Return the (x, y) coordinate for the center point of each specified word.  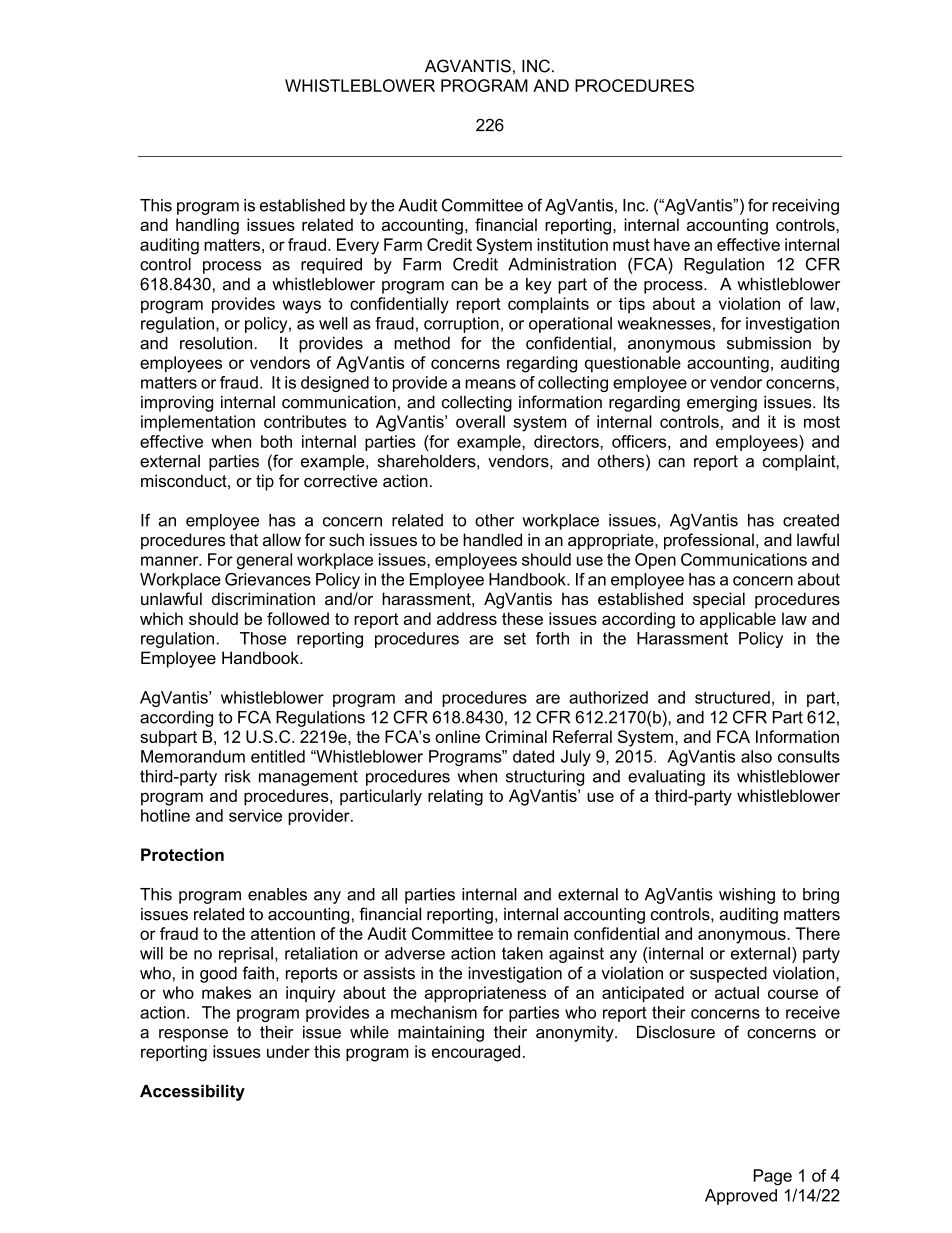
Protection (182, 854)
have (672, 244)
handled (492, 539)
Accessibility (192, 1093)
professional (709, 541)
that (244, 539)
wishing (747, 896)
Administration (562, 264)
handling (207, 226)
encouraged (476, 1053)
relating (455, 797)
